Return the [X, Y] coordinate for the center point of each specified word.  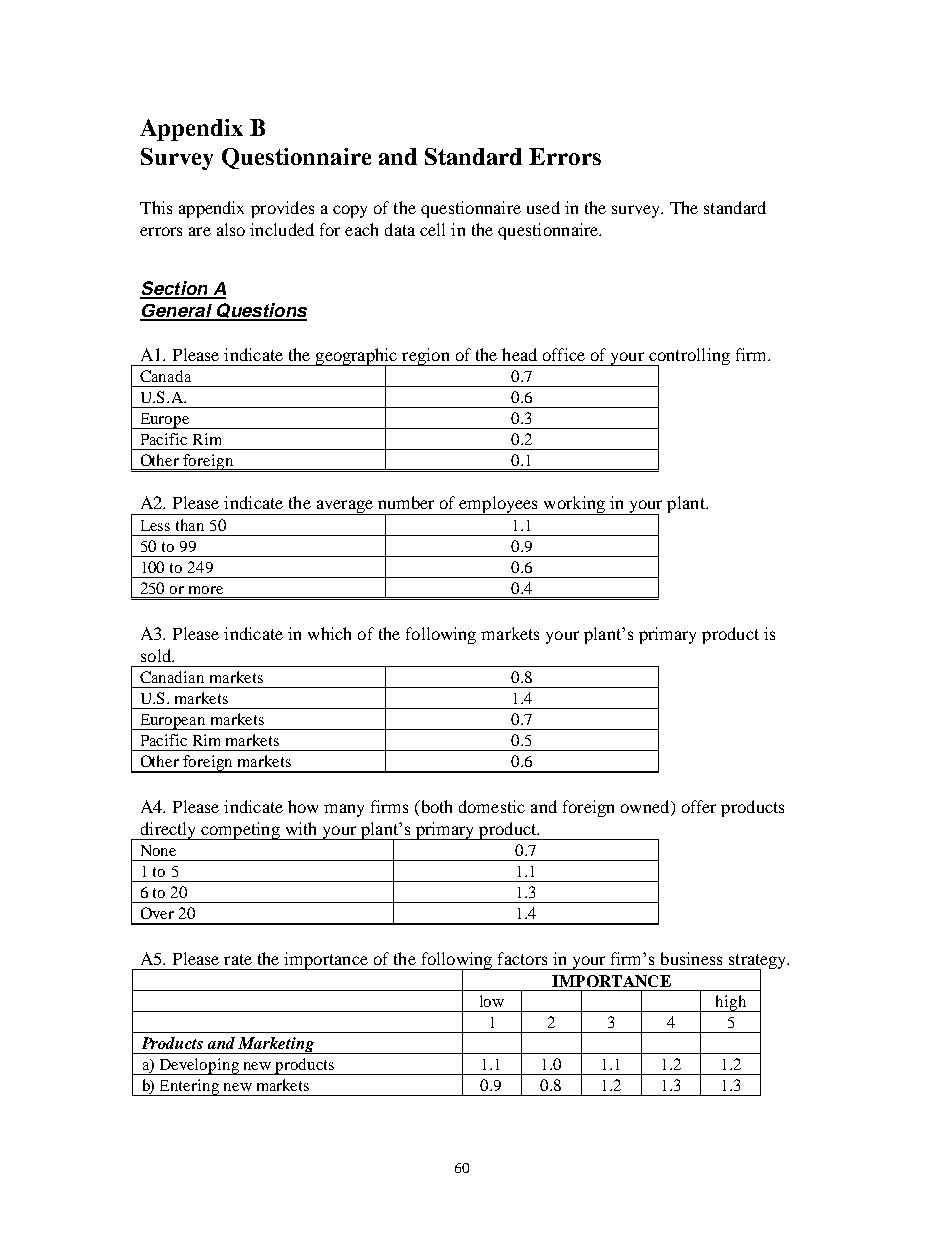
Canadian [172, 677]
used [543, 207]
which [329, 633]
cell [432, 229]
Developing [199, 1066]
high [730, 1003]
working [574, 505]
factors [522, 958]
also [231, 229]
